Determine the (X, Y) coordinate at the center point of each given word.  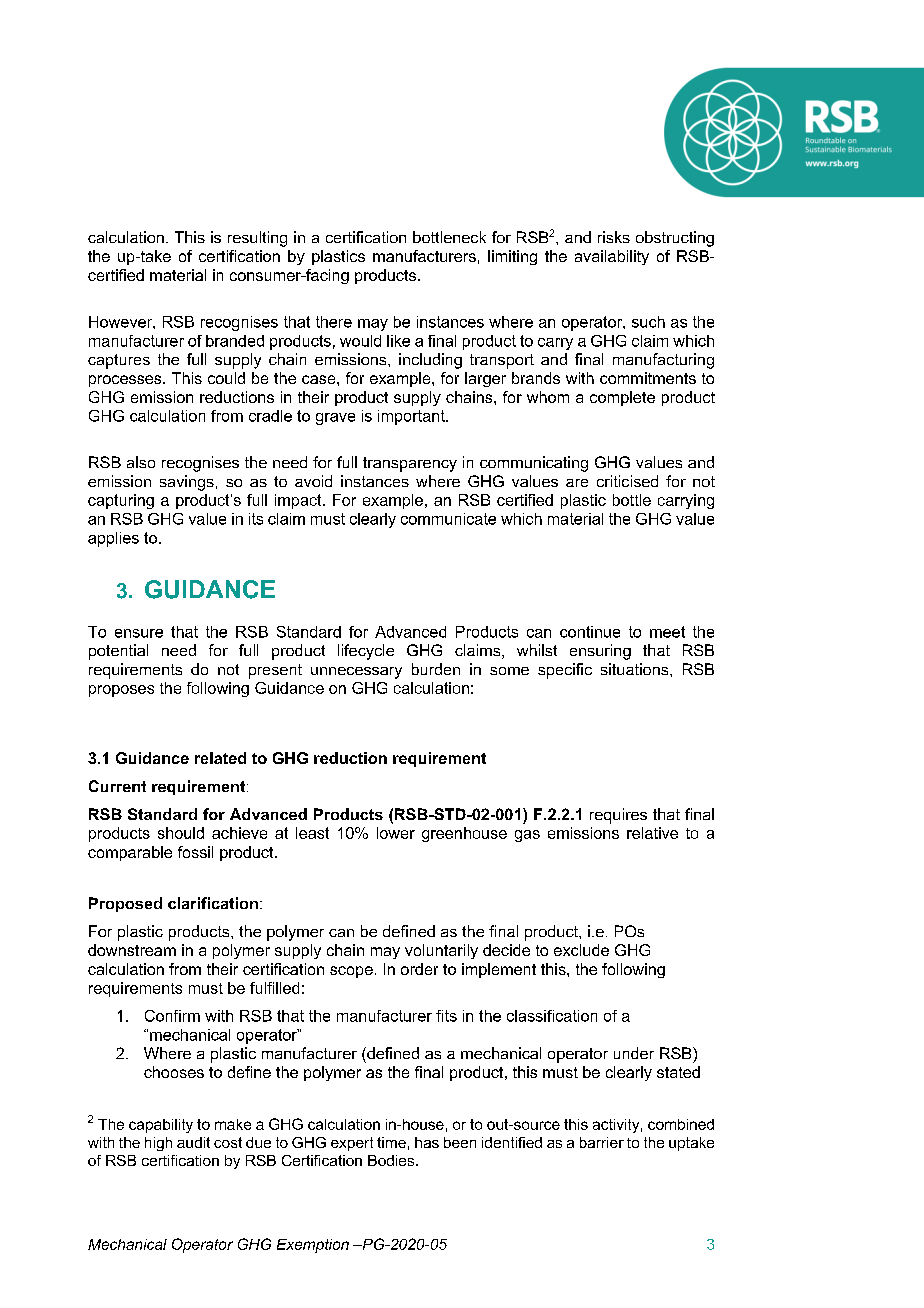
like (398, 341)
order (419, 969)
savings (187, 483)
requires (618, 816)
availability (612, 257)
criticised (627, 481)
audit (193, 1142)
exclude (581, 950)
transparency (410, 464)
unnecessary (356, 673)
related (220, 758)
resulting (257, 239)
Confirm (172, 1016)
